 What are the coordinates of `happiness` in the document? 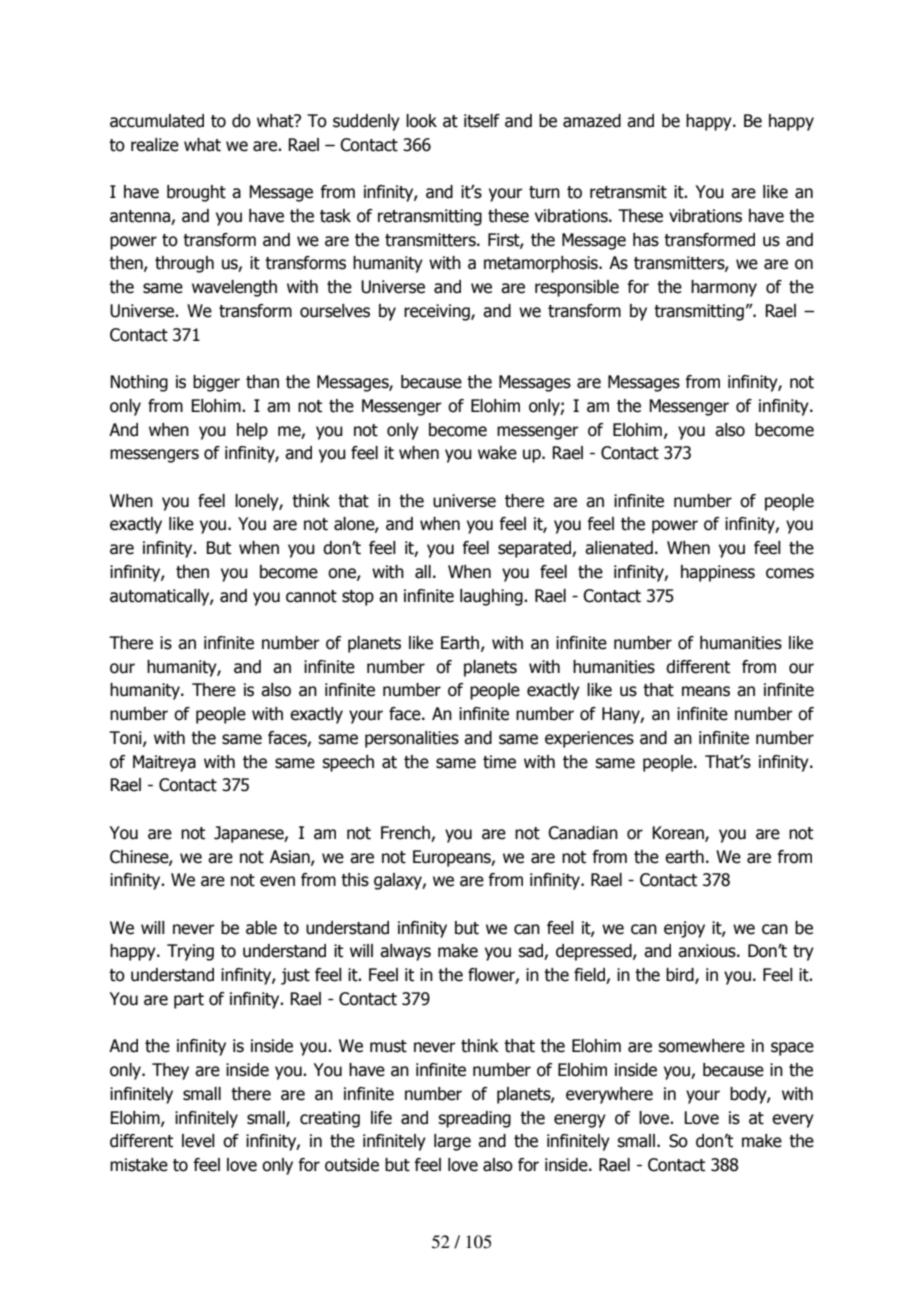 It's located at (718, 573).
